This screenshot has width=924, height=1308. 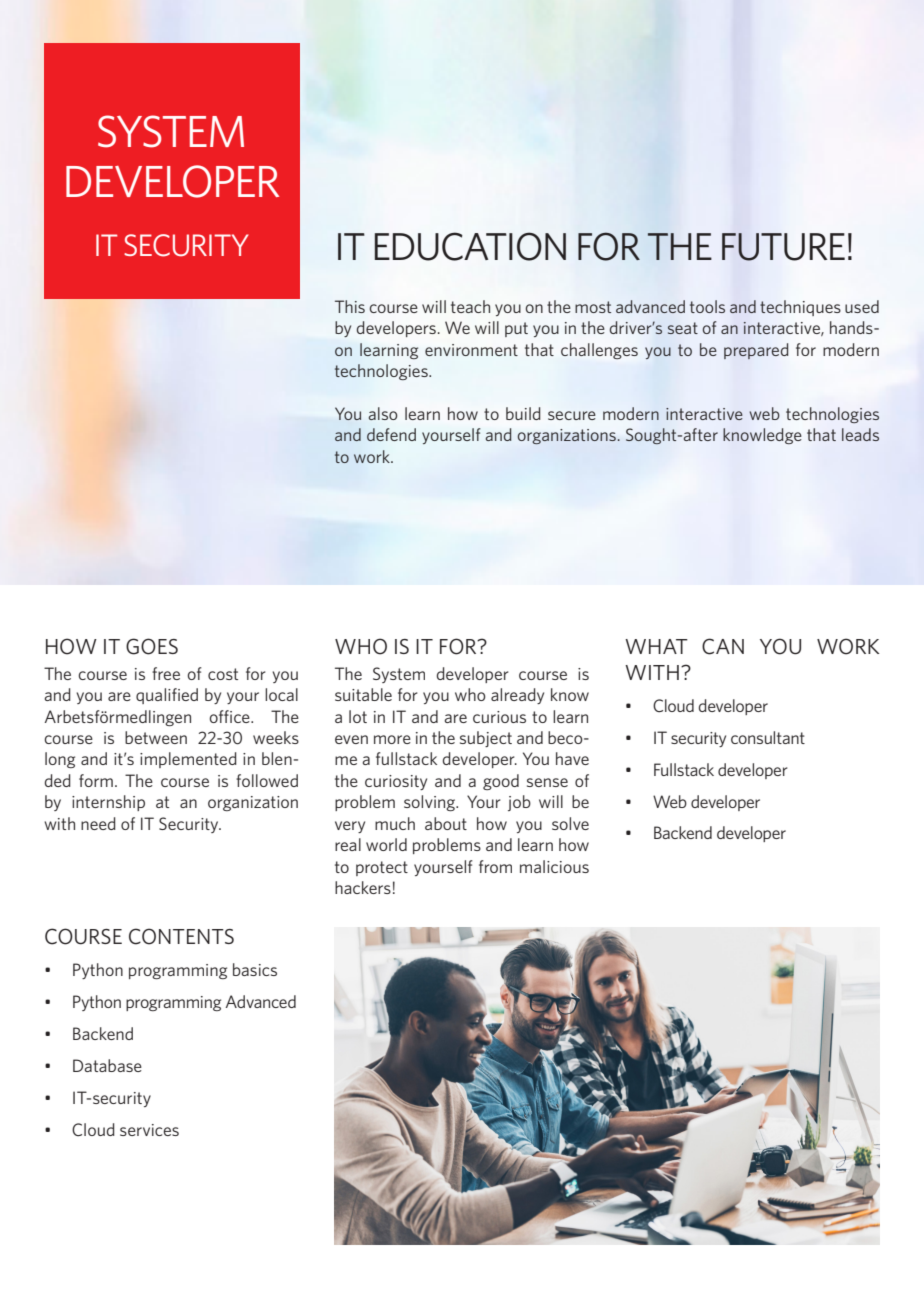 What do you see at coordinates (723, 646) in the screenshot?
I see `CAN` at bounding box center [723, 646].
